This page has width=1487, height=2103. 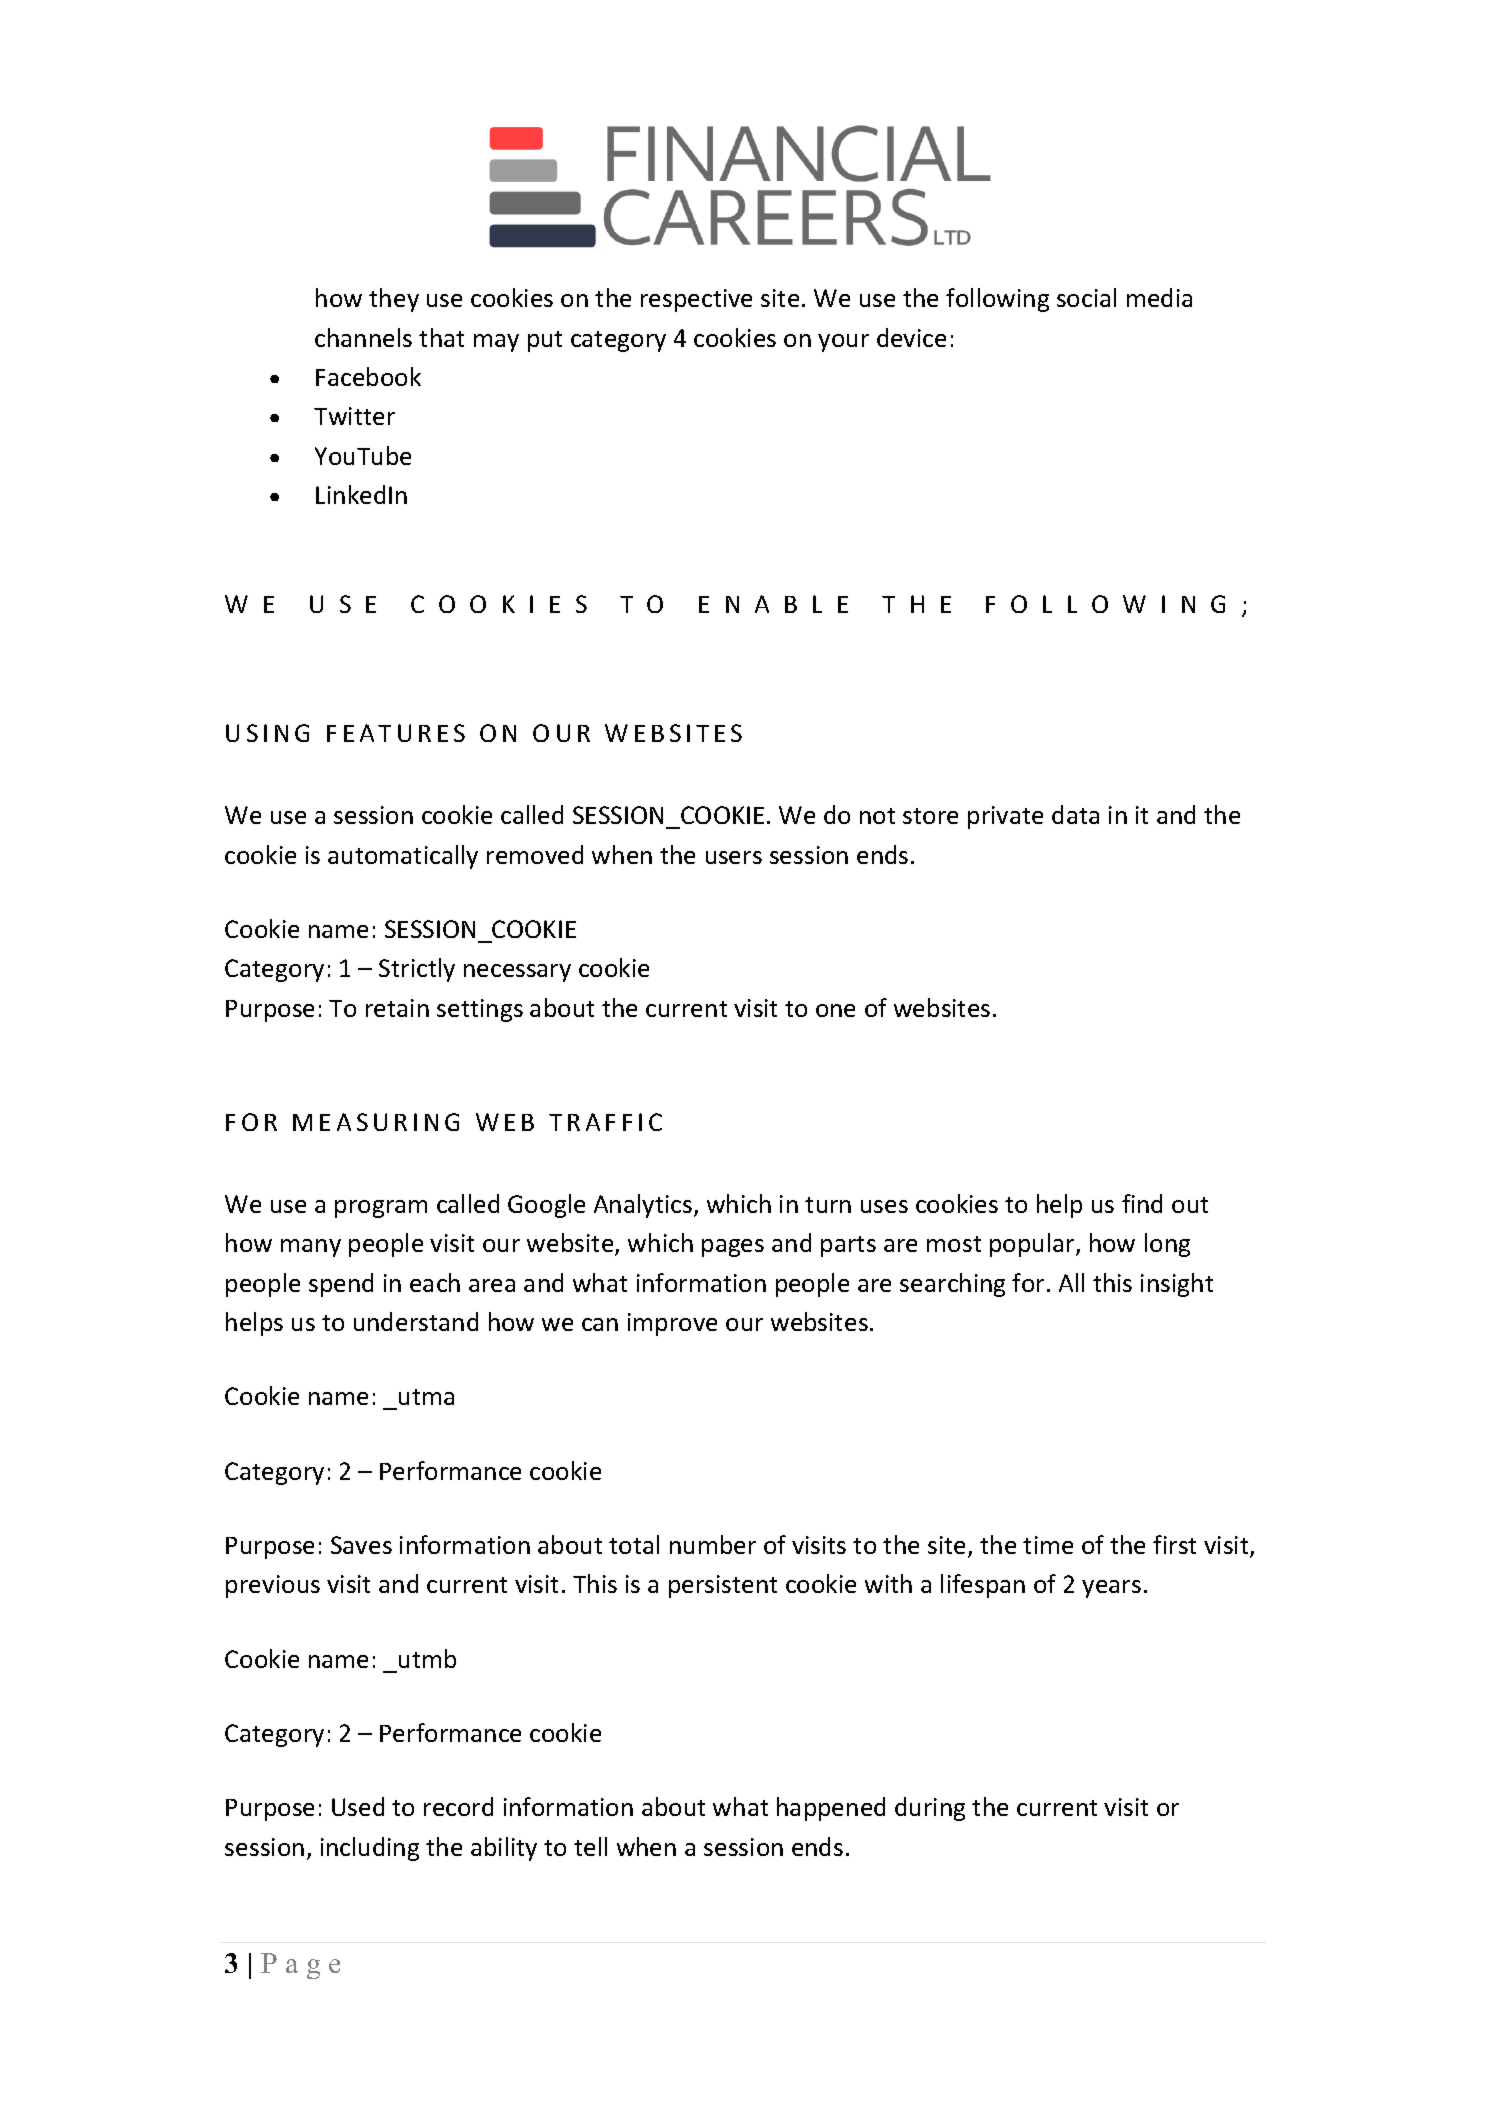 I want to click on social, so click(x=1086, y=297).
